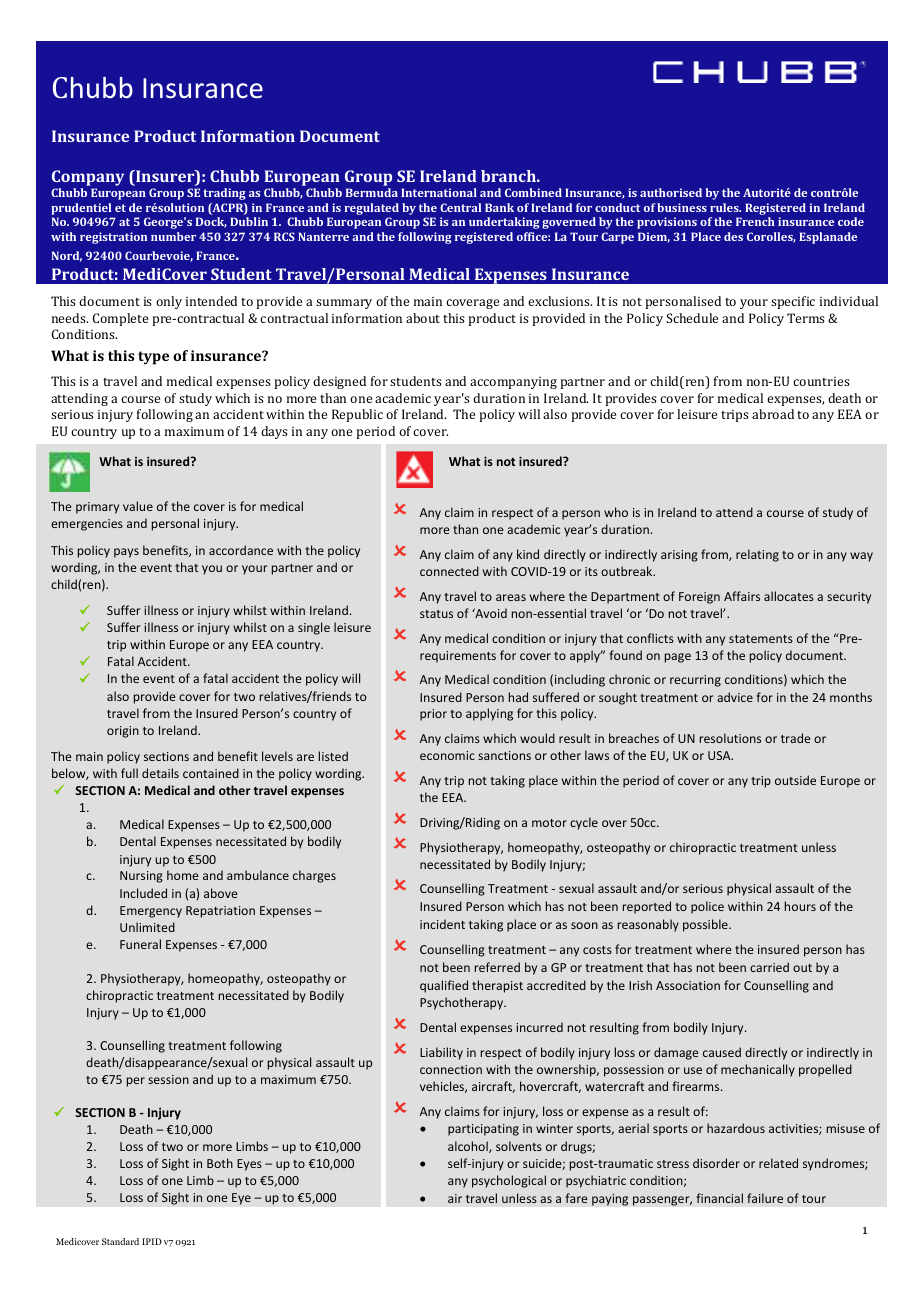  What do you see at coordinates (769, 967) in the screenshot?
I see `carried` at bounding box center [769, 967].
